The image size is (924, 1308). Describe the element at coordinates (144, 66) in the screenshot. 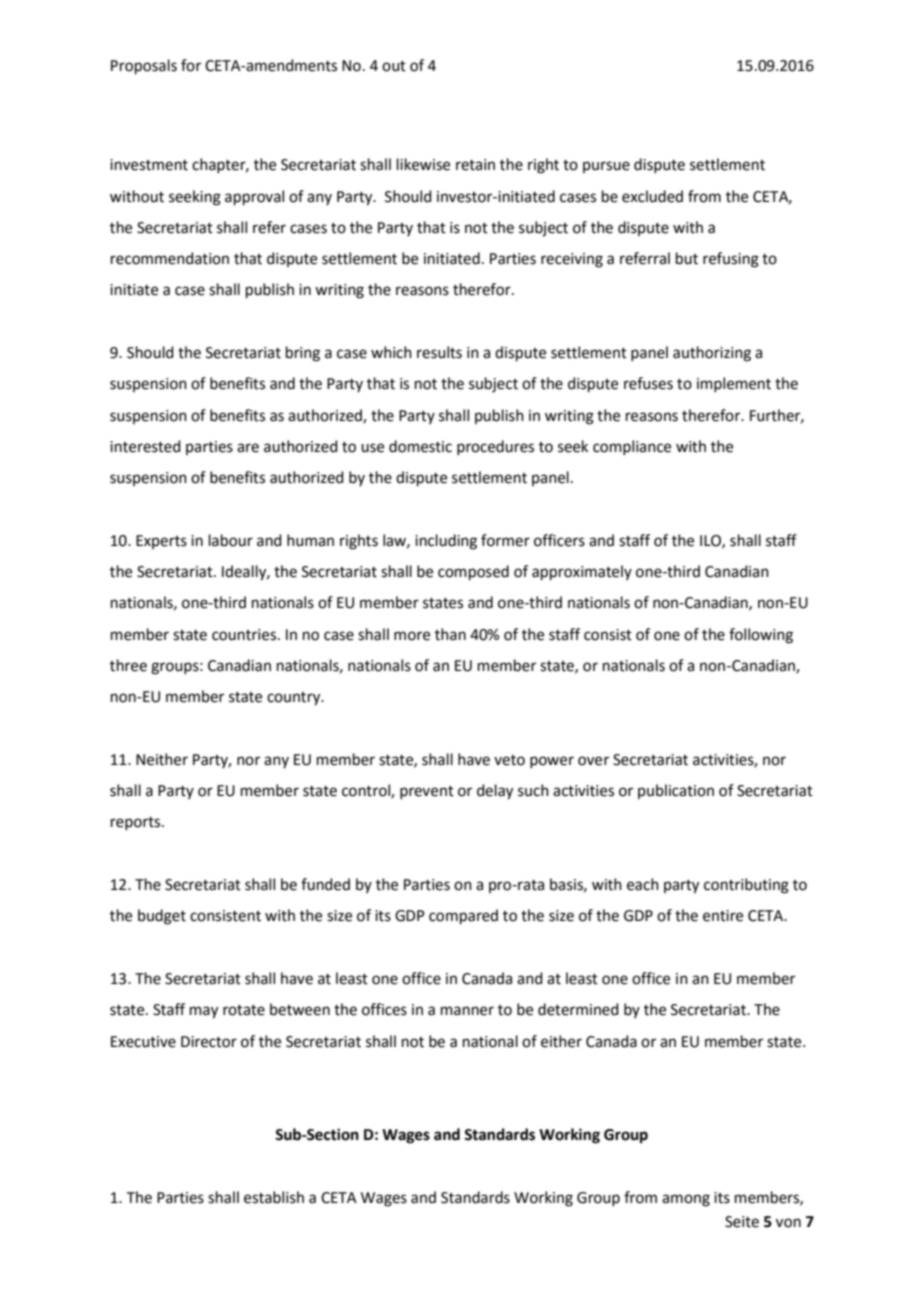

I see `Proposals` at that location.
